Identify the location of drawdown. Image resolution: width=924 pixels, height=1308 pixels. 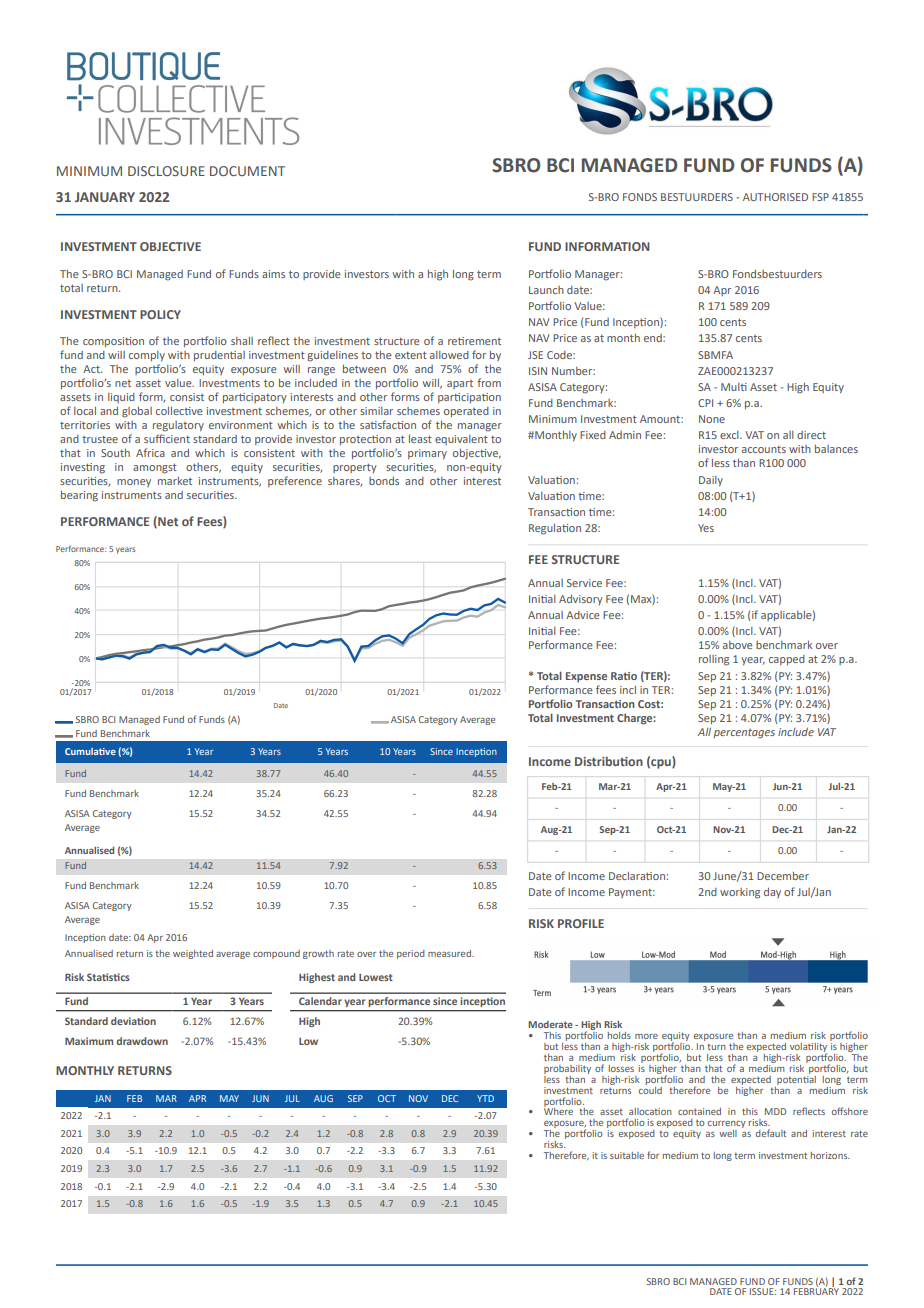
(142, 1041).
